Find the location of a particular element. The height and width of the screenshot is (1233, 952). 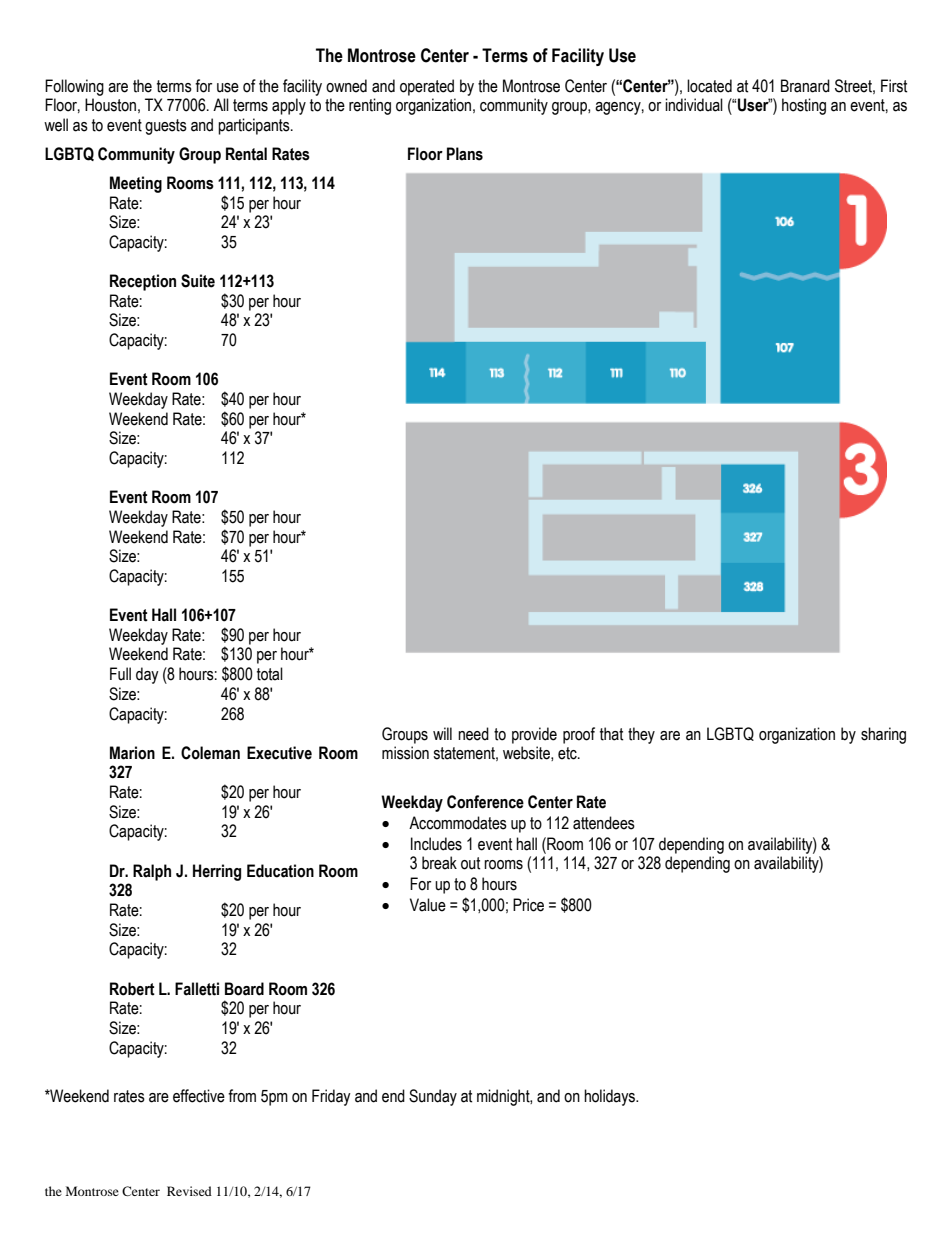

Sunday is located at coordinates (433, 1097).
